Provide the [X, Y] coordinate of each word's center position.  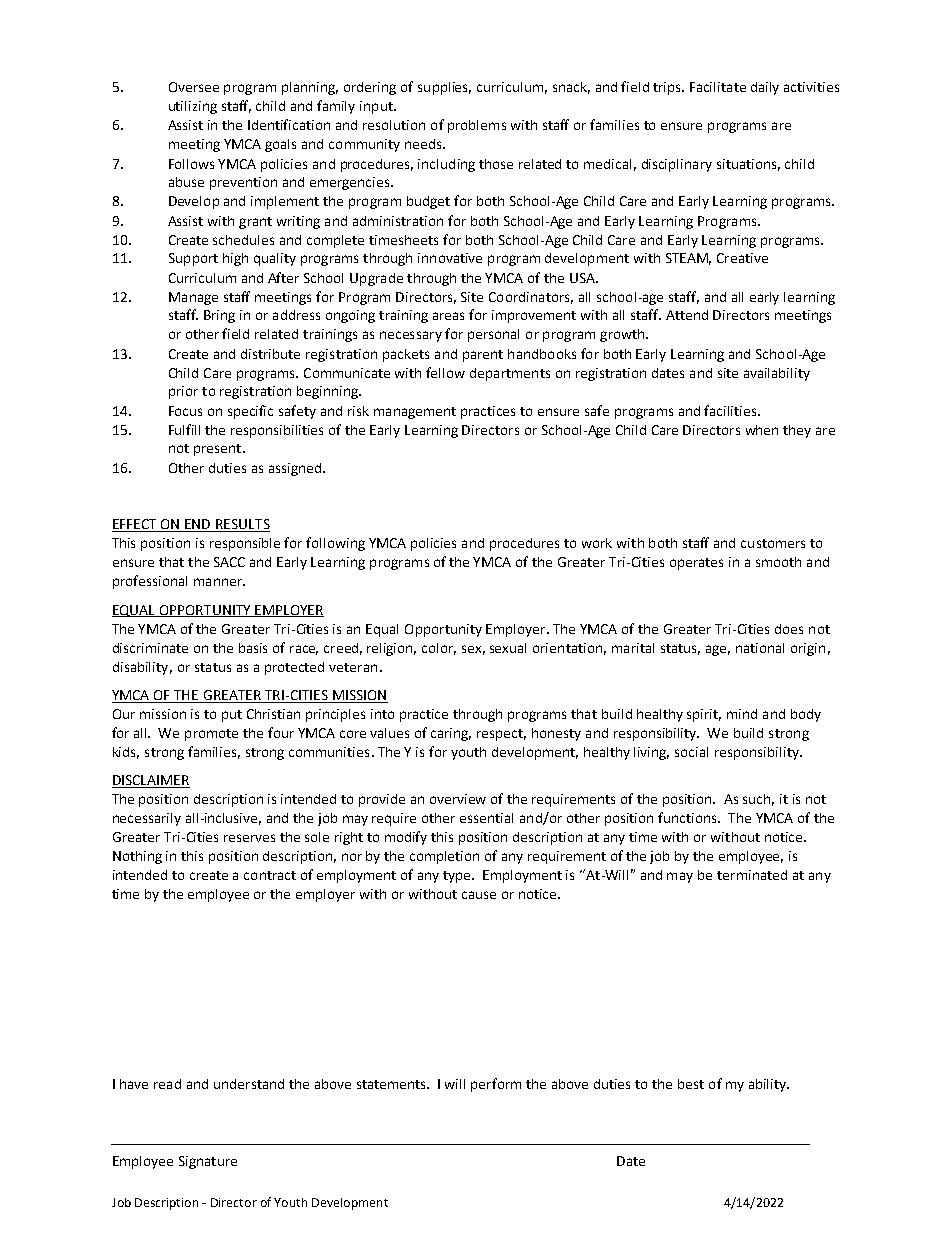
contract [270, 875]
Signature [208, 1162]
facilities [731, 410]
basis [253, 648]
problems [477, 126]
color [439, 649]
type [458, 877]
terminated [752, 875]
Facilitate [718, 87]
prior [183, 392]
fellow [445, 372]
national [760, 648]
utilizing [193, 107]
